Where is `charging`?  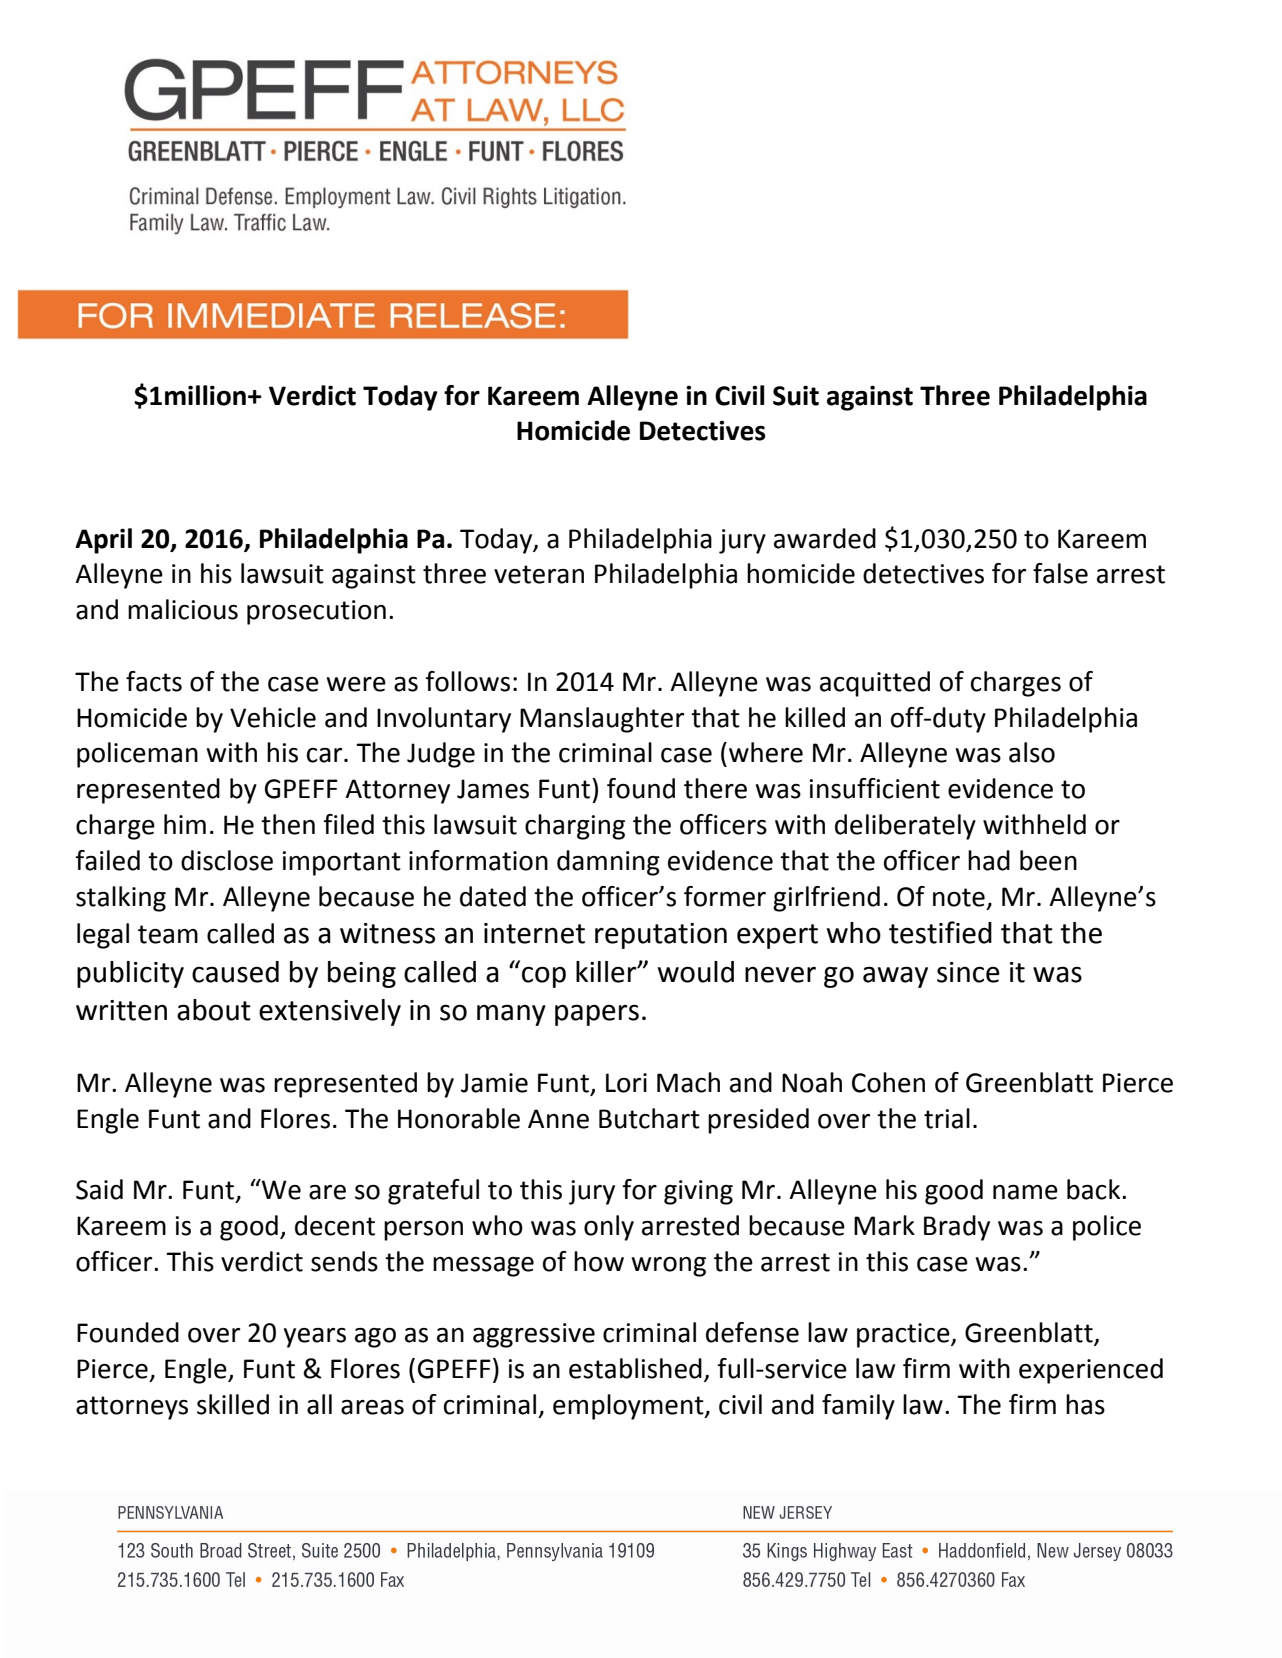 charging is located at coordinates (575, 827).
